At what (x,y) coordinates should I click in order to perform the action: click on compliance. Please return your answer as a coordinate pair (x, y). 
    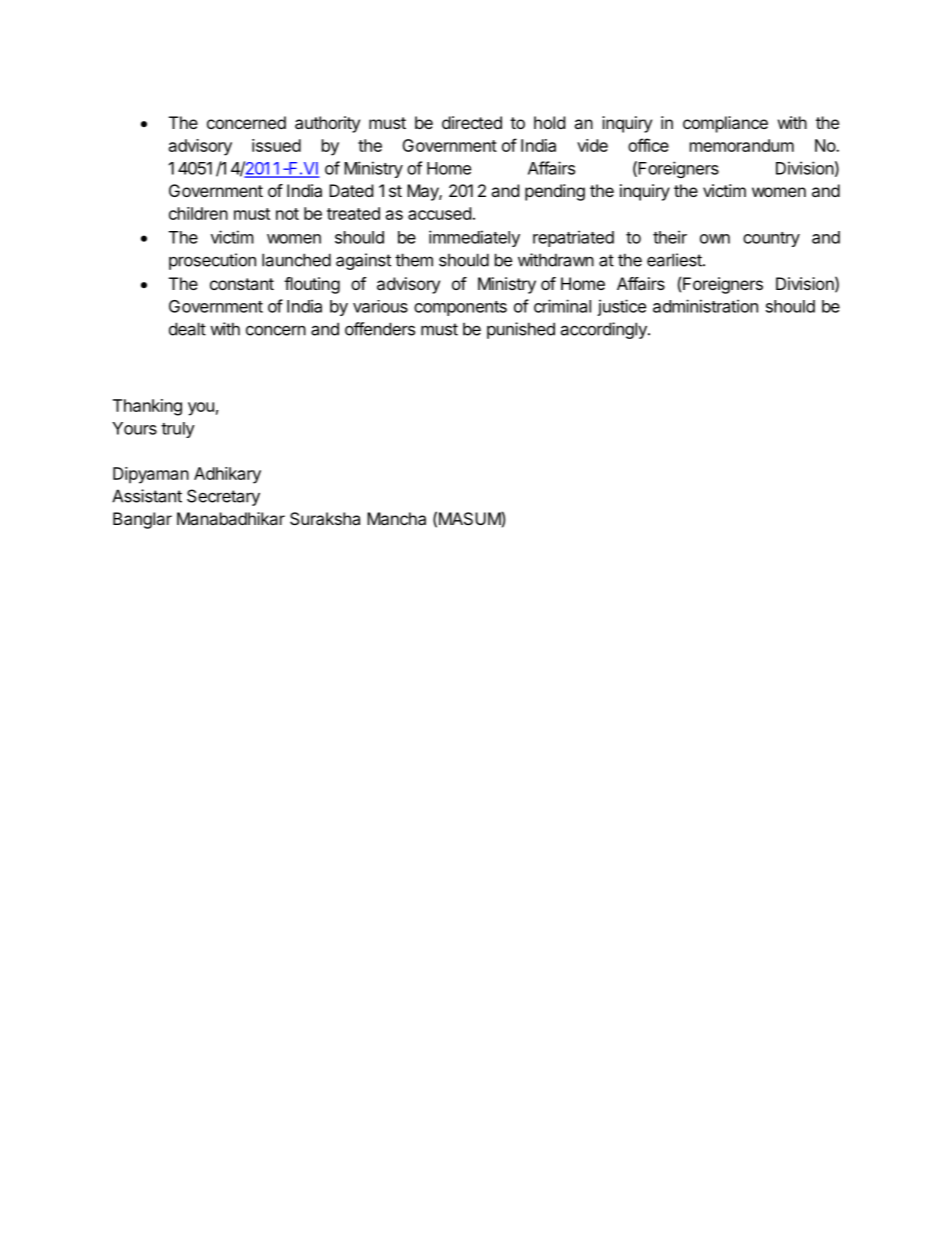
    Looking at the image, I should click on (725, 124).
